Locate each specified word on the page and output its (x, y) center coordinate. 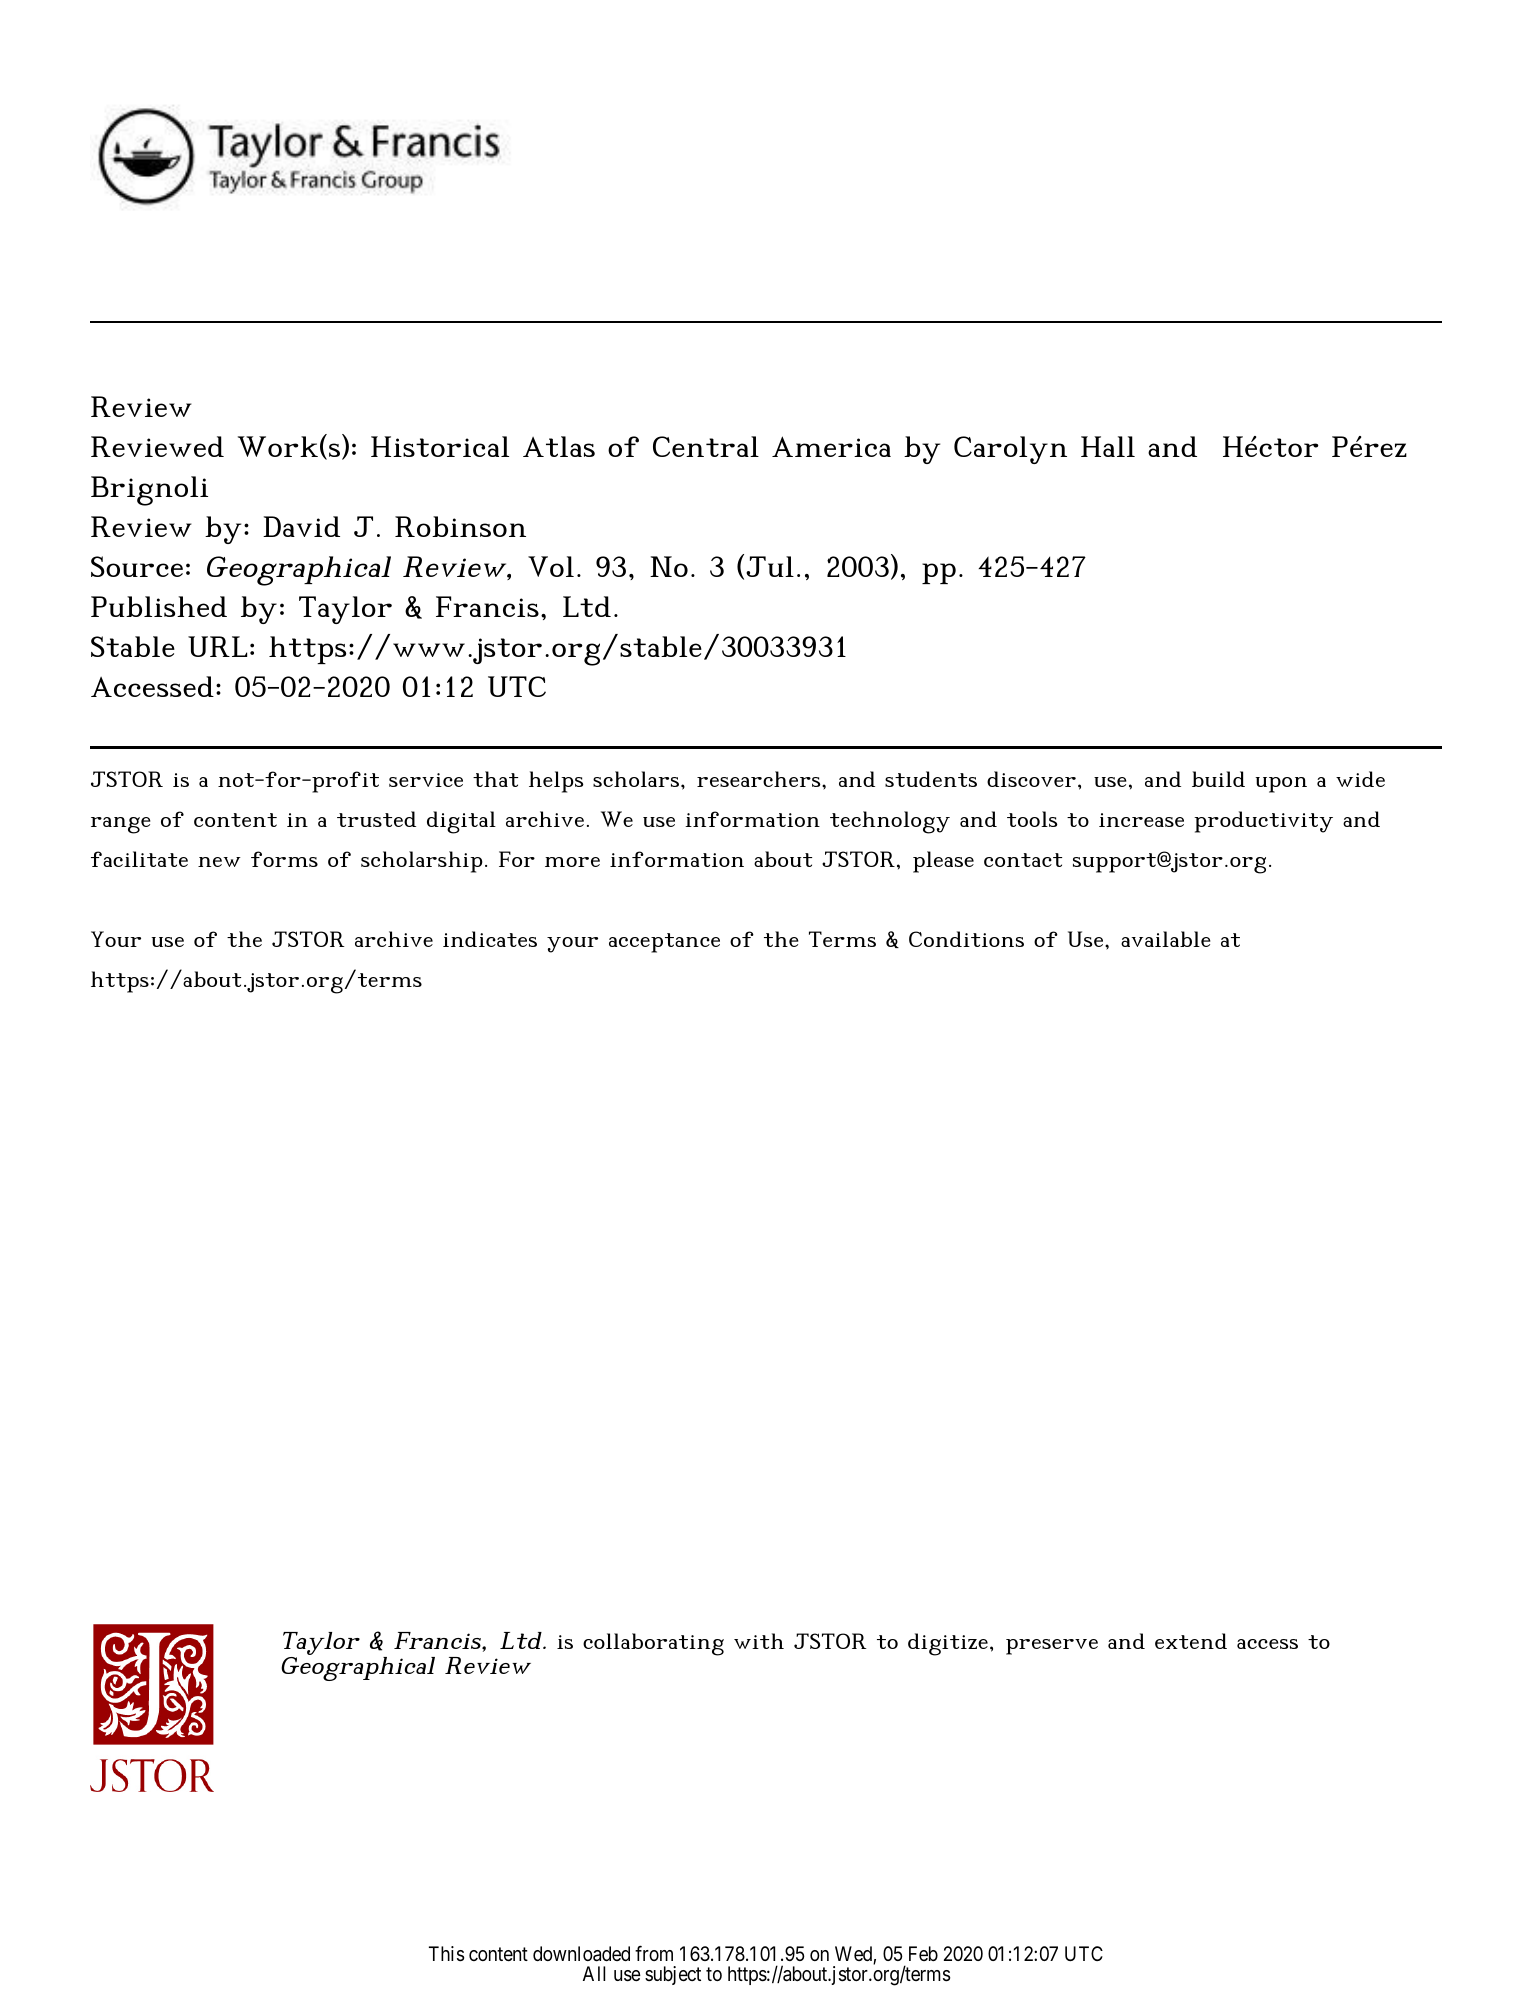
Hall (1108, 446)
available (1166, 939)
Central (706, 446)
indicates (490, 939)
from (654, 1953)
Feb (923, 1953)
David (301, 526)
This (446, 1954)
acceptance (664, 943)
